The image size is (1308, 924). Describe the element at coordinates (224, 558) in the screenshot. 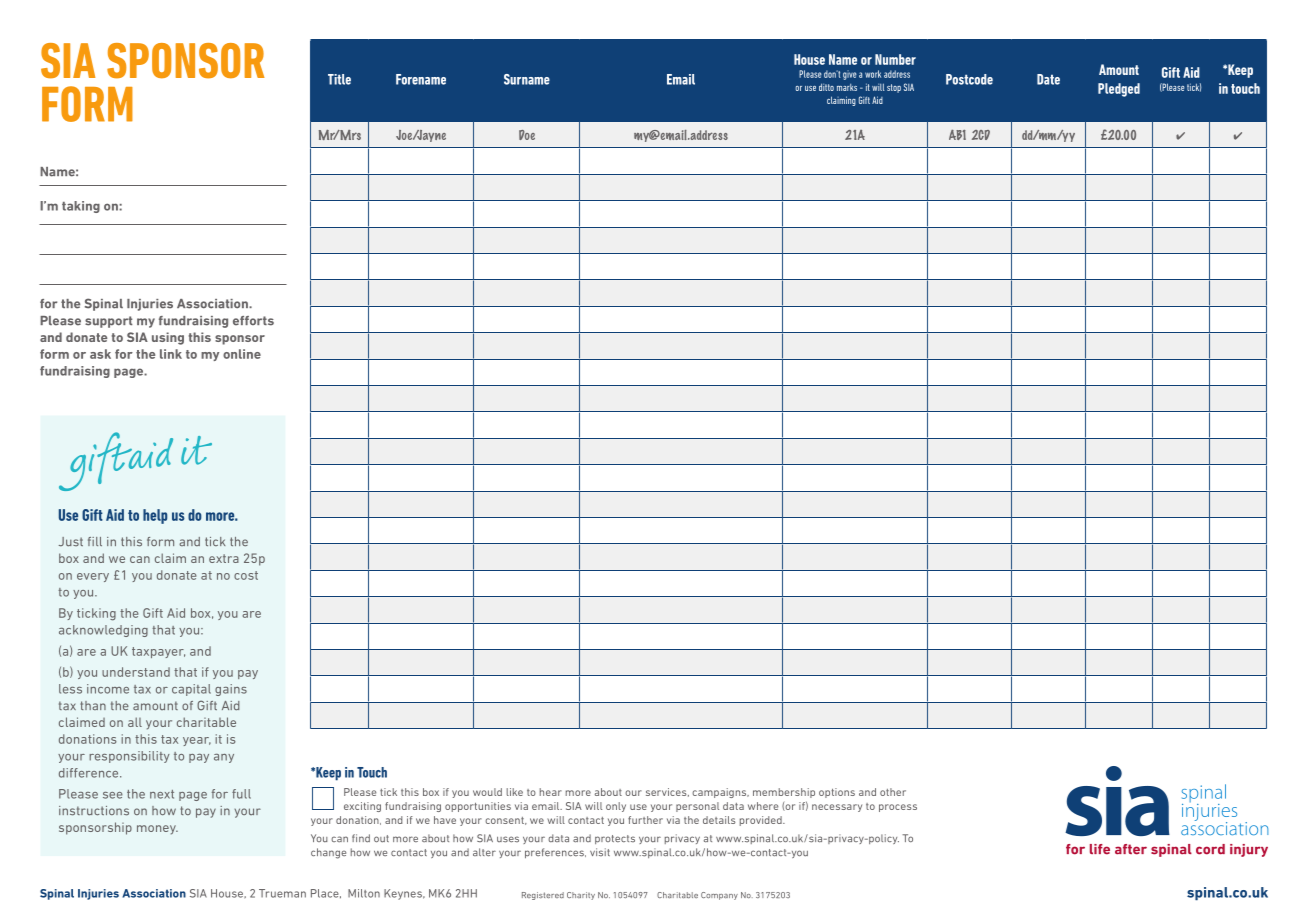

I see `extra` at that location.
